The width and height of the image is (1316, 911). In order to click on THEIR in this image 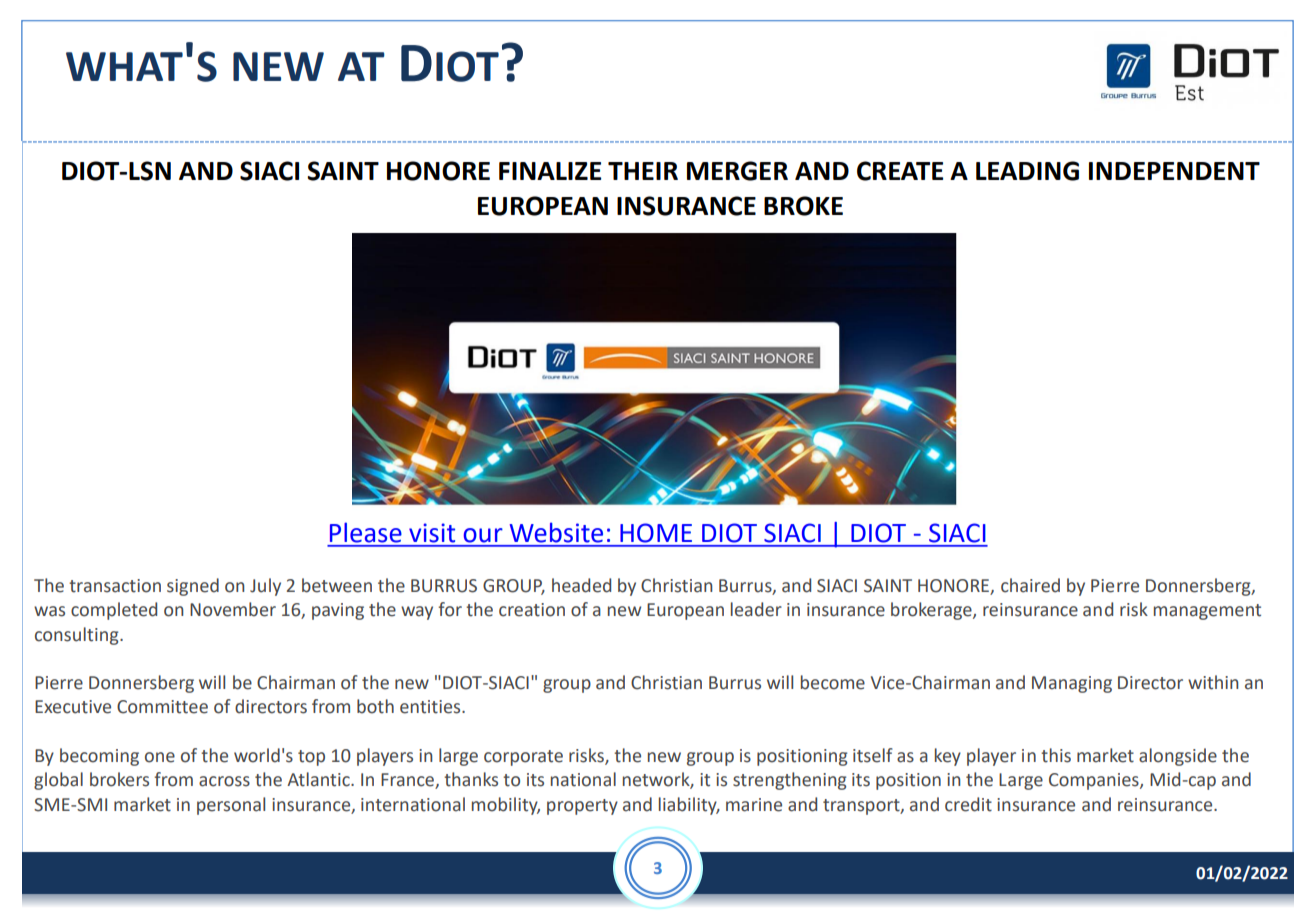, I will do `click(643, 171)`.
